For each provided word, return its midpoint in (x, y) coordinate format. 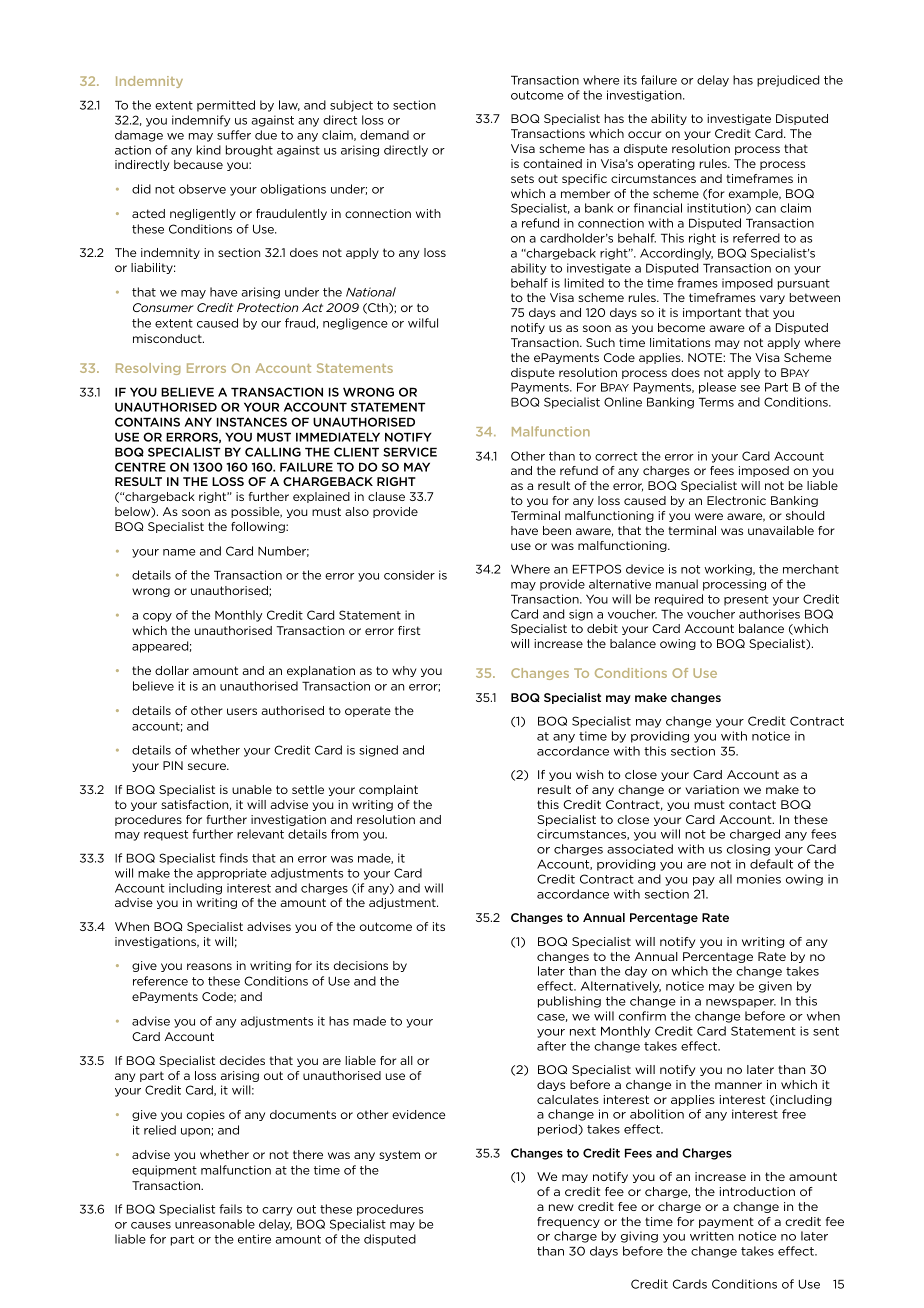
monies (759, 879)
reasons (209, 966)
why (404, 671)
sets (522, 178)
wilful (423, 323)
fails (230, 1209)
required (679, 600)
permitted (226, 106)
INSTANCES (252, 422)
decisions (361, 965)
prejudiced (788, 81)
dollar (172, 670)
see (750, 388)
